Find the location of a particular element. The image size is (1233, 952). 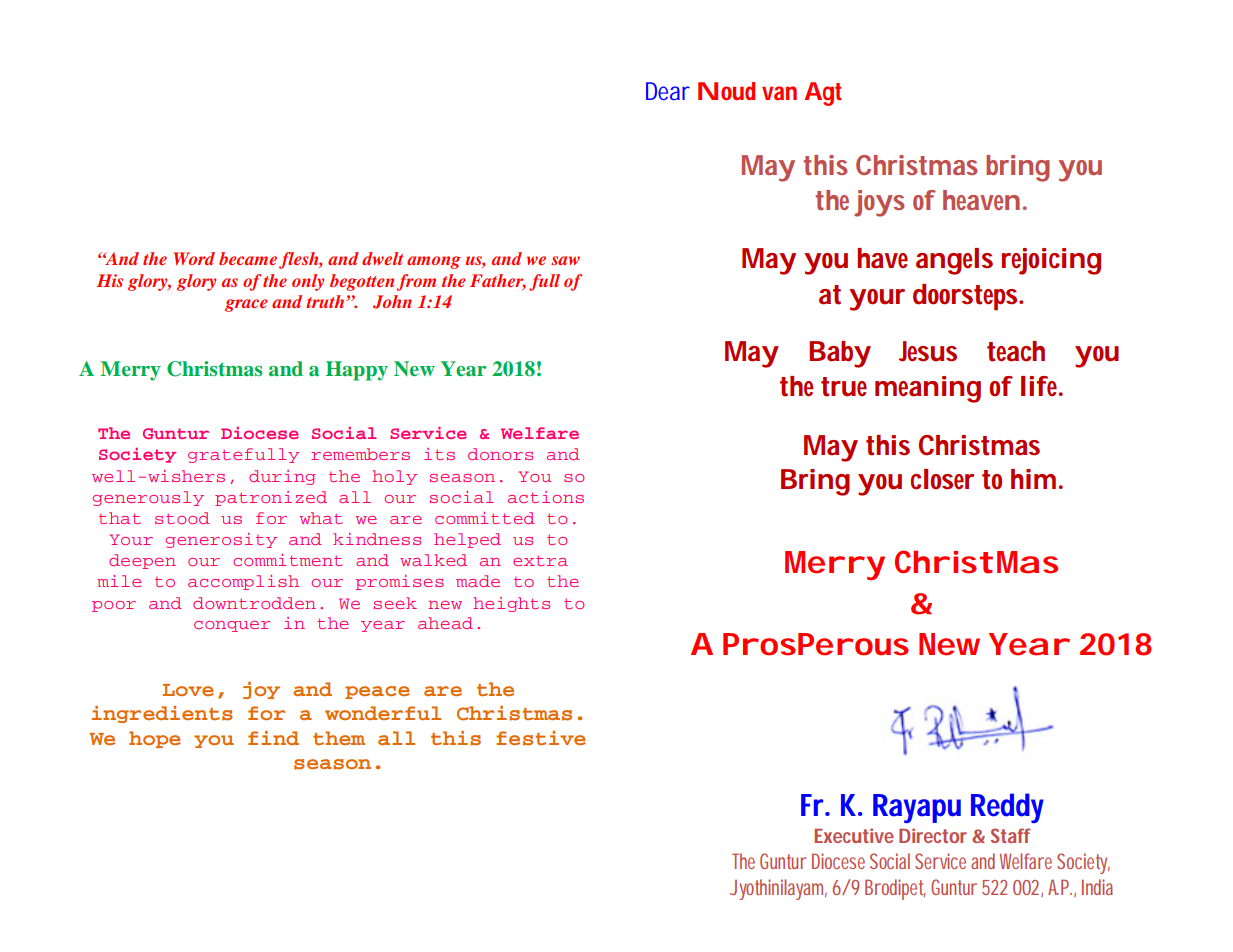

patronized is located at coordinates (271, 498).
